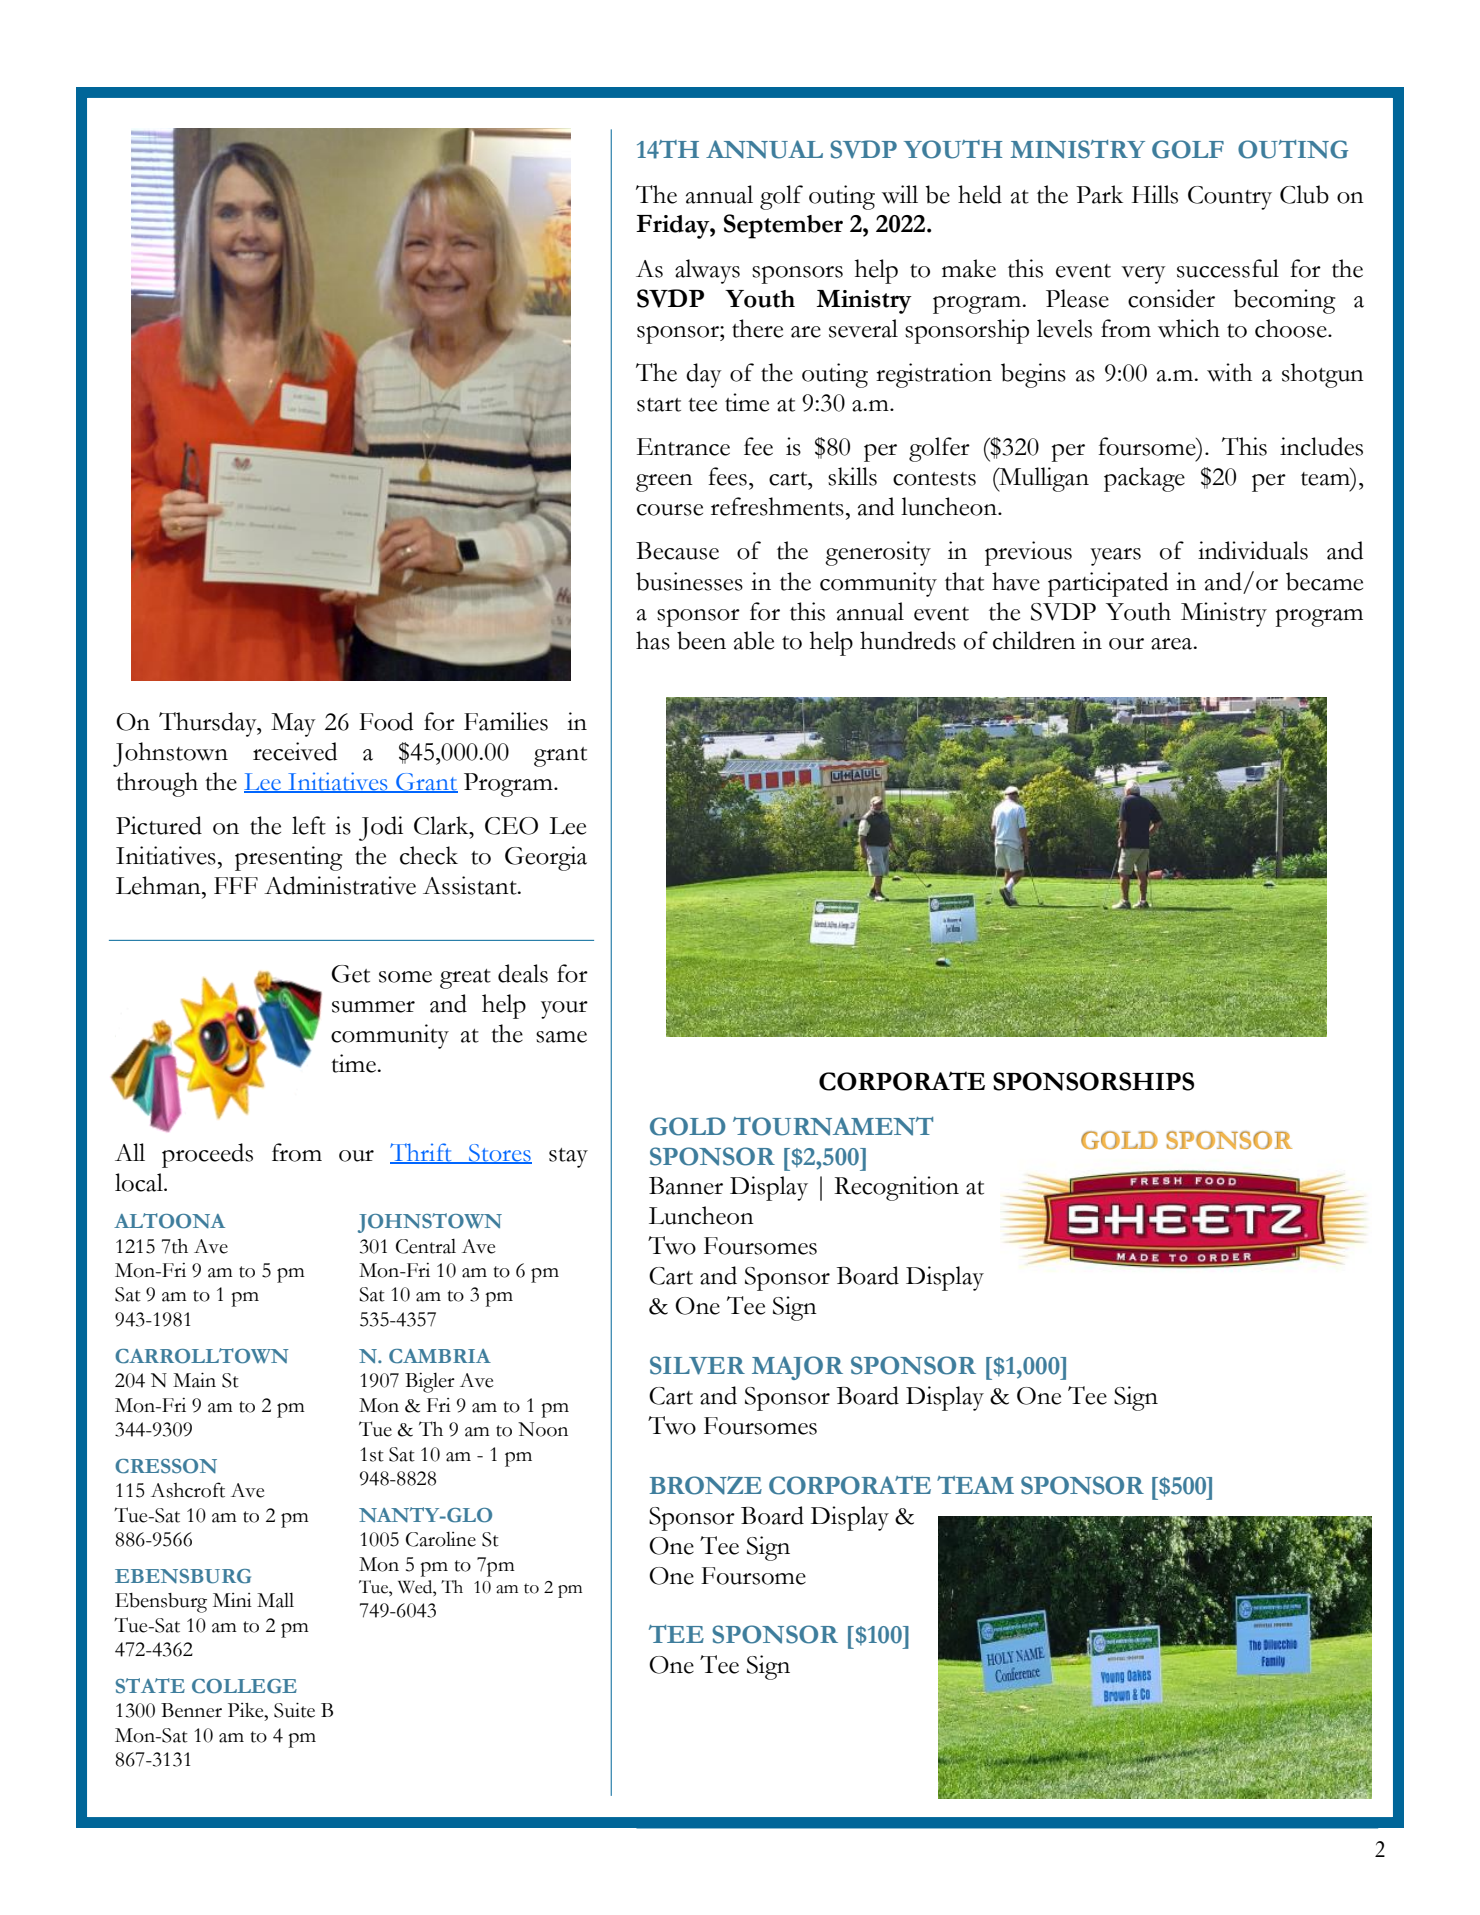  What do you see at coordinates (350, 974) in the page?
I see `Get` at bounding box center [350, 974].
